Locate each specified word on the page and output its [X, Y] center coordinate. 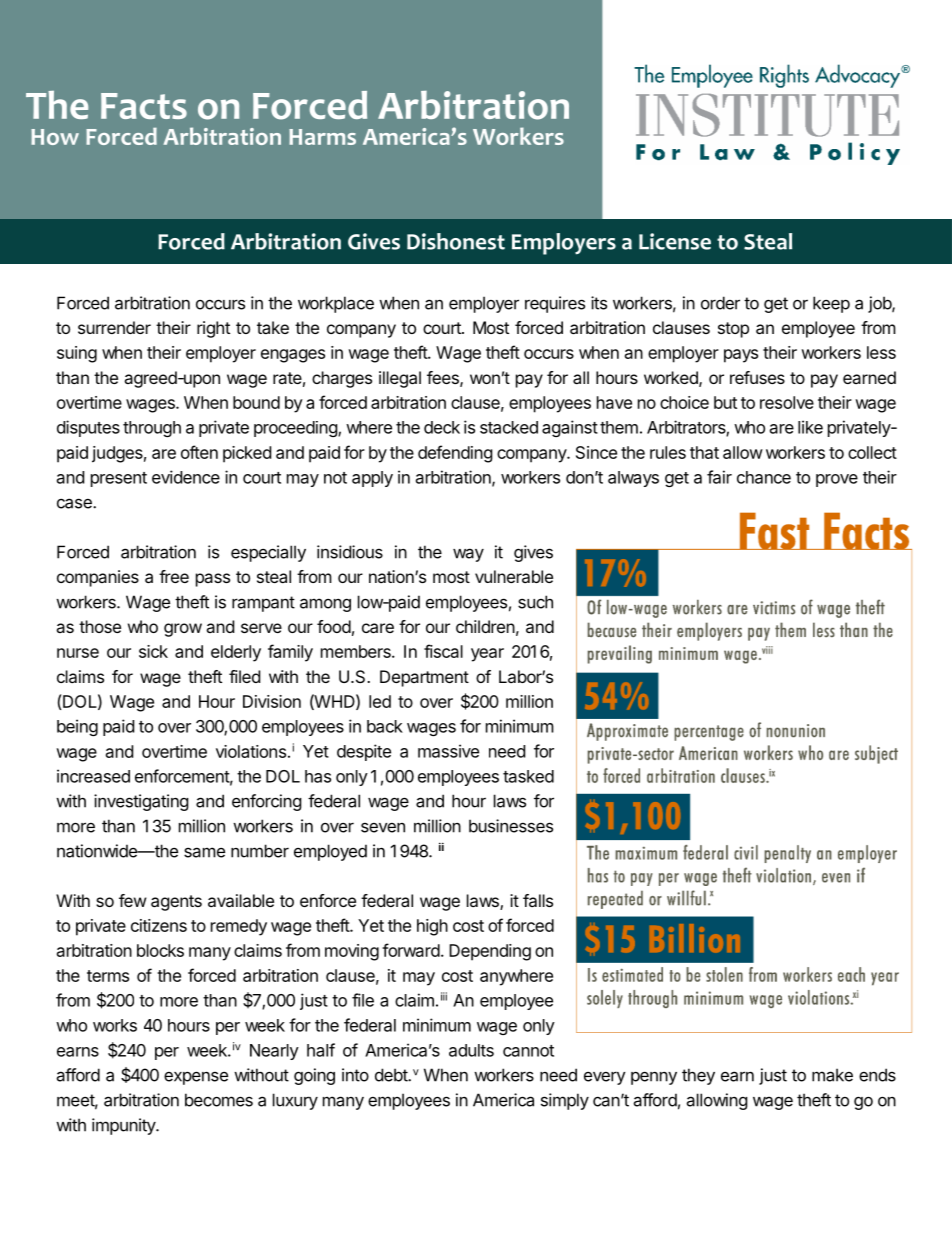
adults [471, 1050]
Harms [322, 137]
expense [196, 1078]
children [485, 626]
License [675, 241]
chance [764, 477]
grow [183, 630]
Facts [144, 106]
